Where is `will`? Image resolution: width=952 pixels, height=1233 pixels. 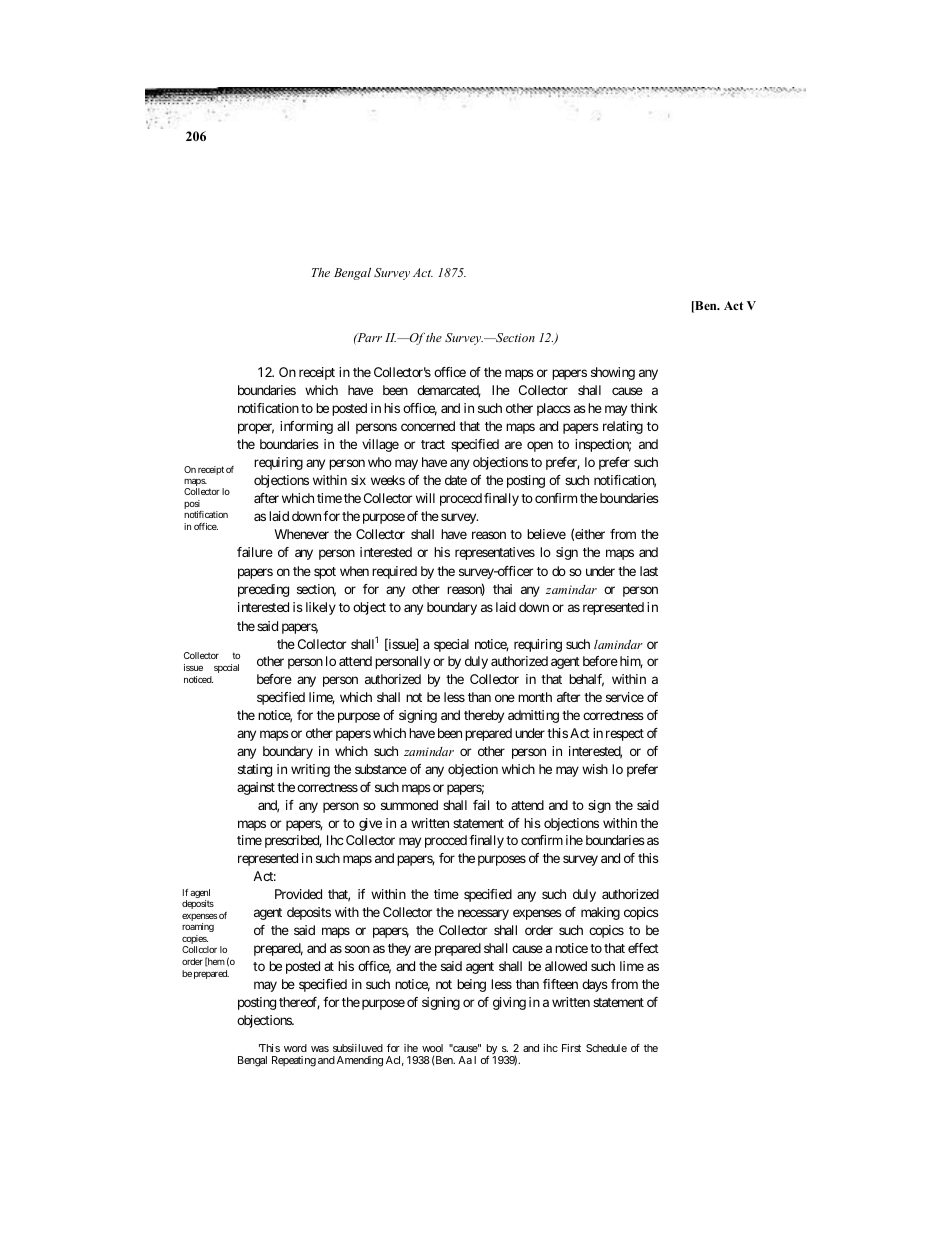 will is located at coordinates (425, 498).
